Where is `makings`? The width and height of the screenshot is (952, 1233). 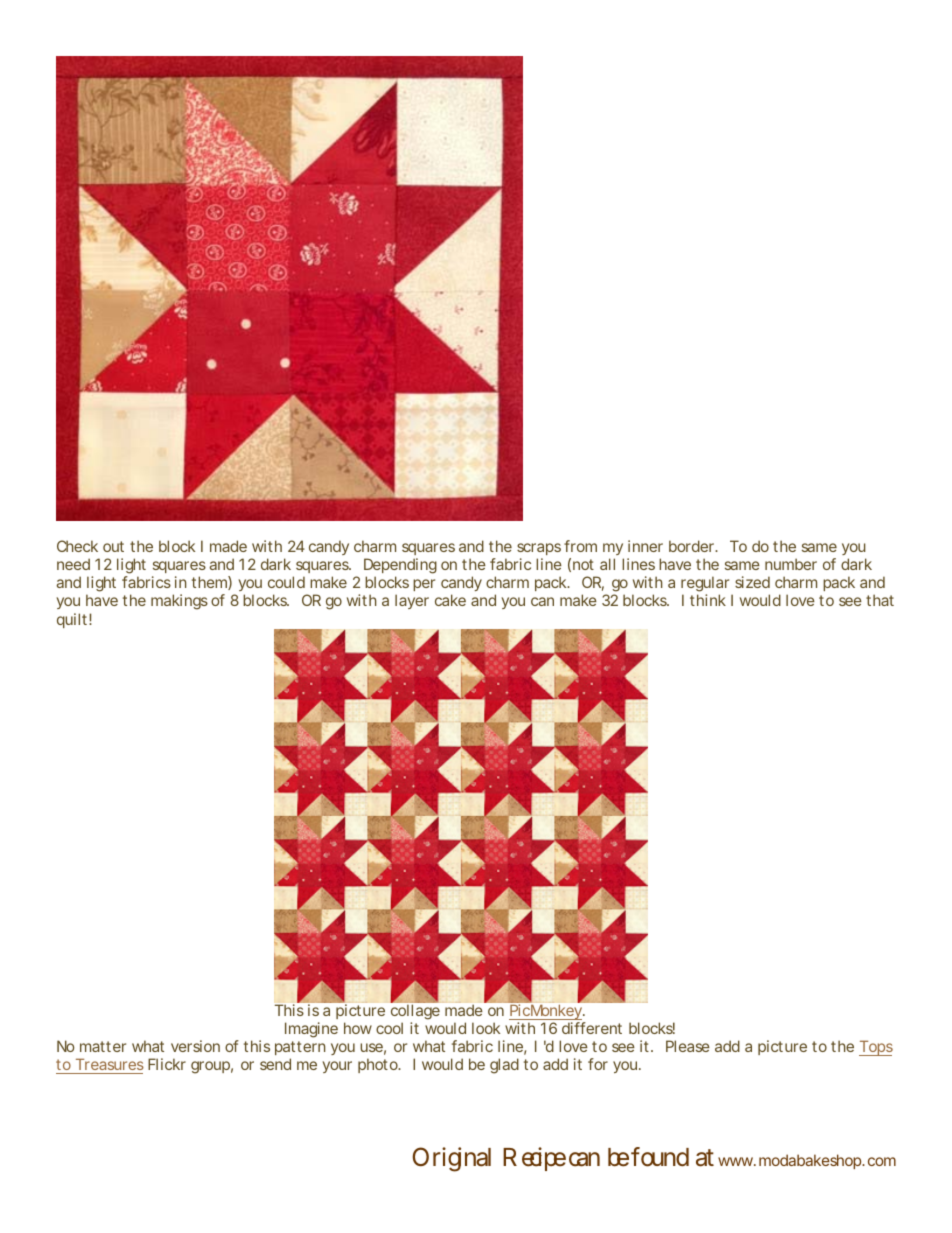
makings is located at coordinates (179, 602).
